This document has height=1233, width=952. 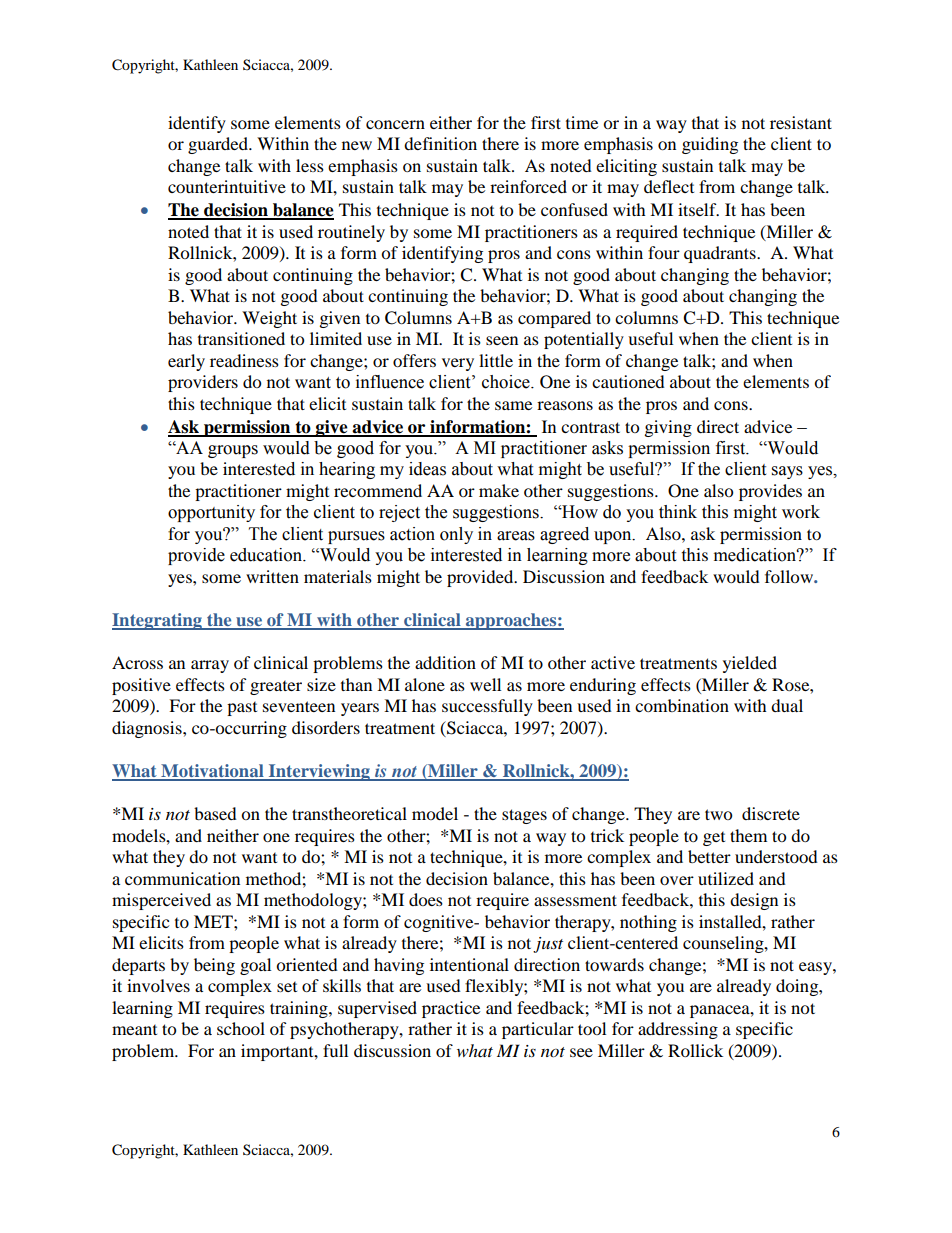 I want to click on definition, so click(x=440, y=143).
